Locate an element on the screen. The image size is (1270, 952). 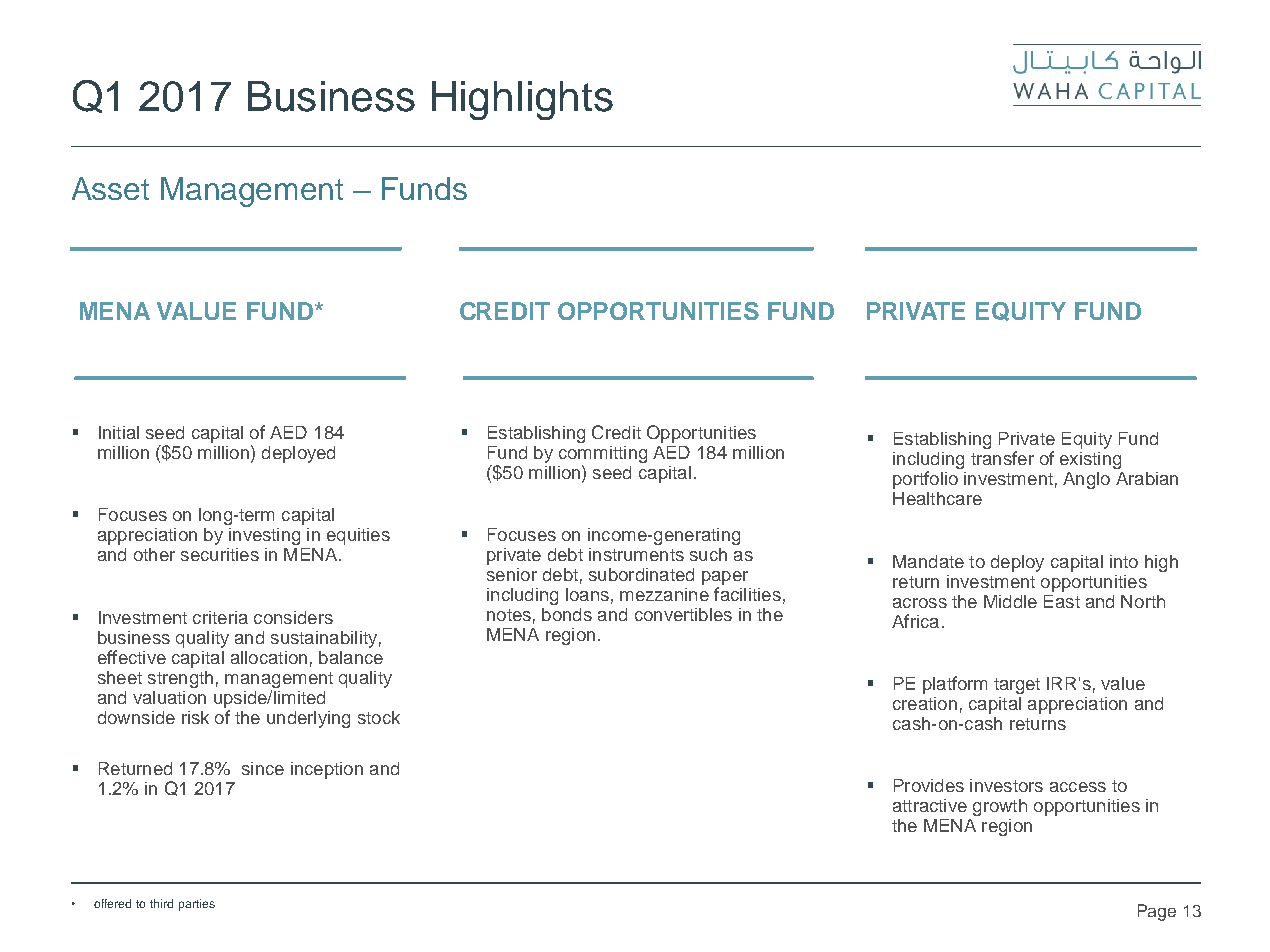
into is located at coordinates (1124, 561).
